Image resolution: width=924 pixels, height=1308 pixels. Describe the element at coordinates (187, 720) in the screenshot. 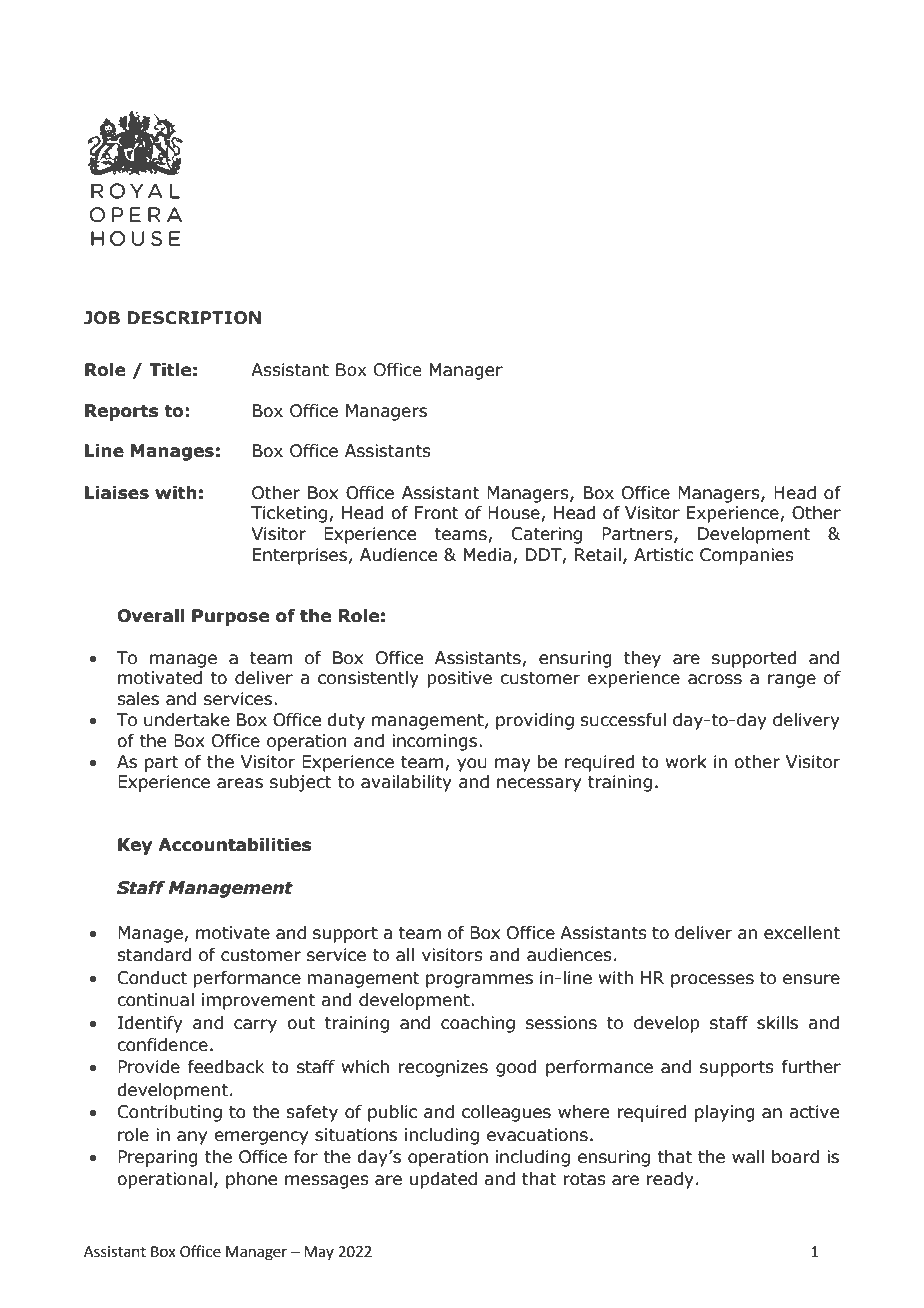

I see `undertake` at that location.
